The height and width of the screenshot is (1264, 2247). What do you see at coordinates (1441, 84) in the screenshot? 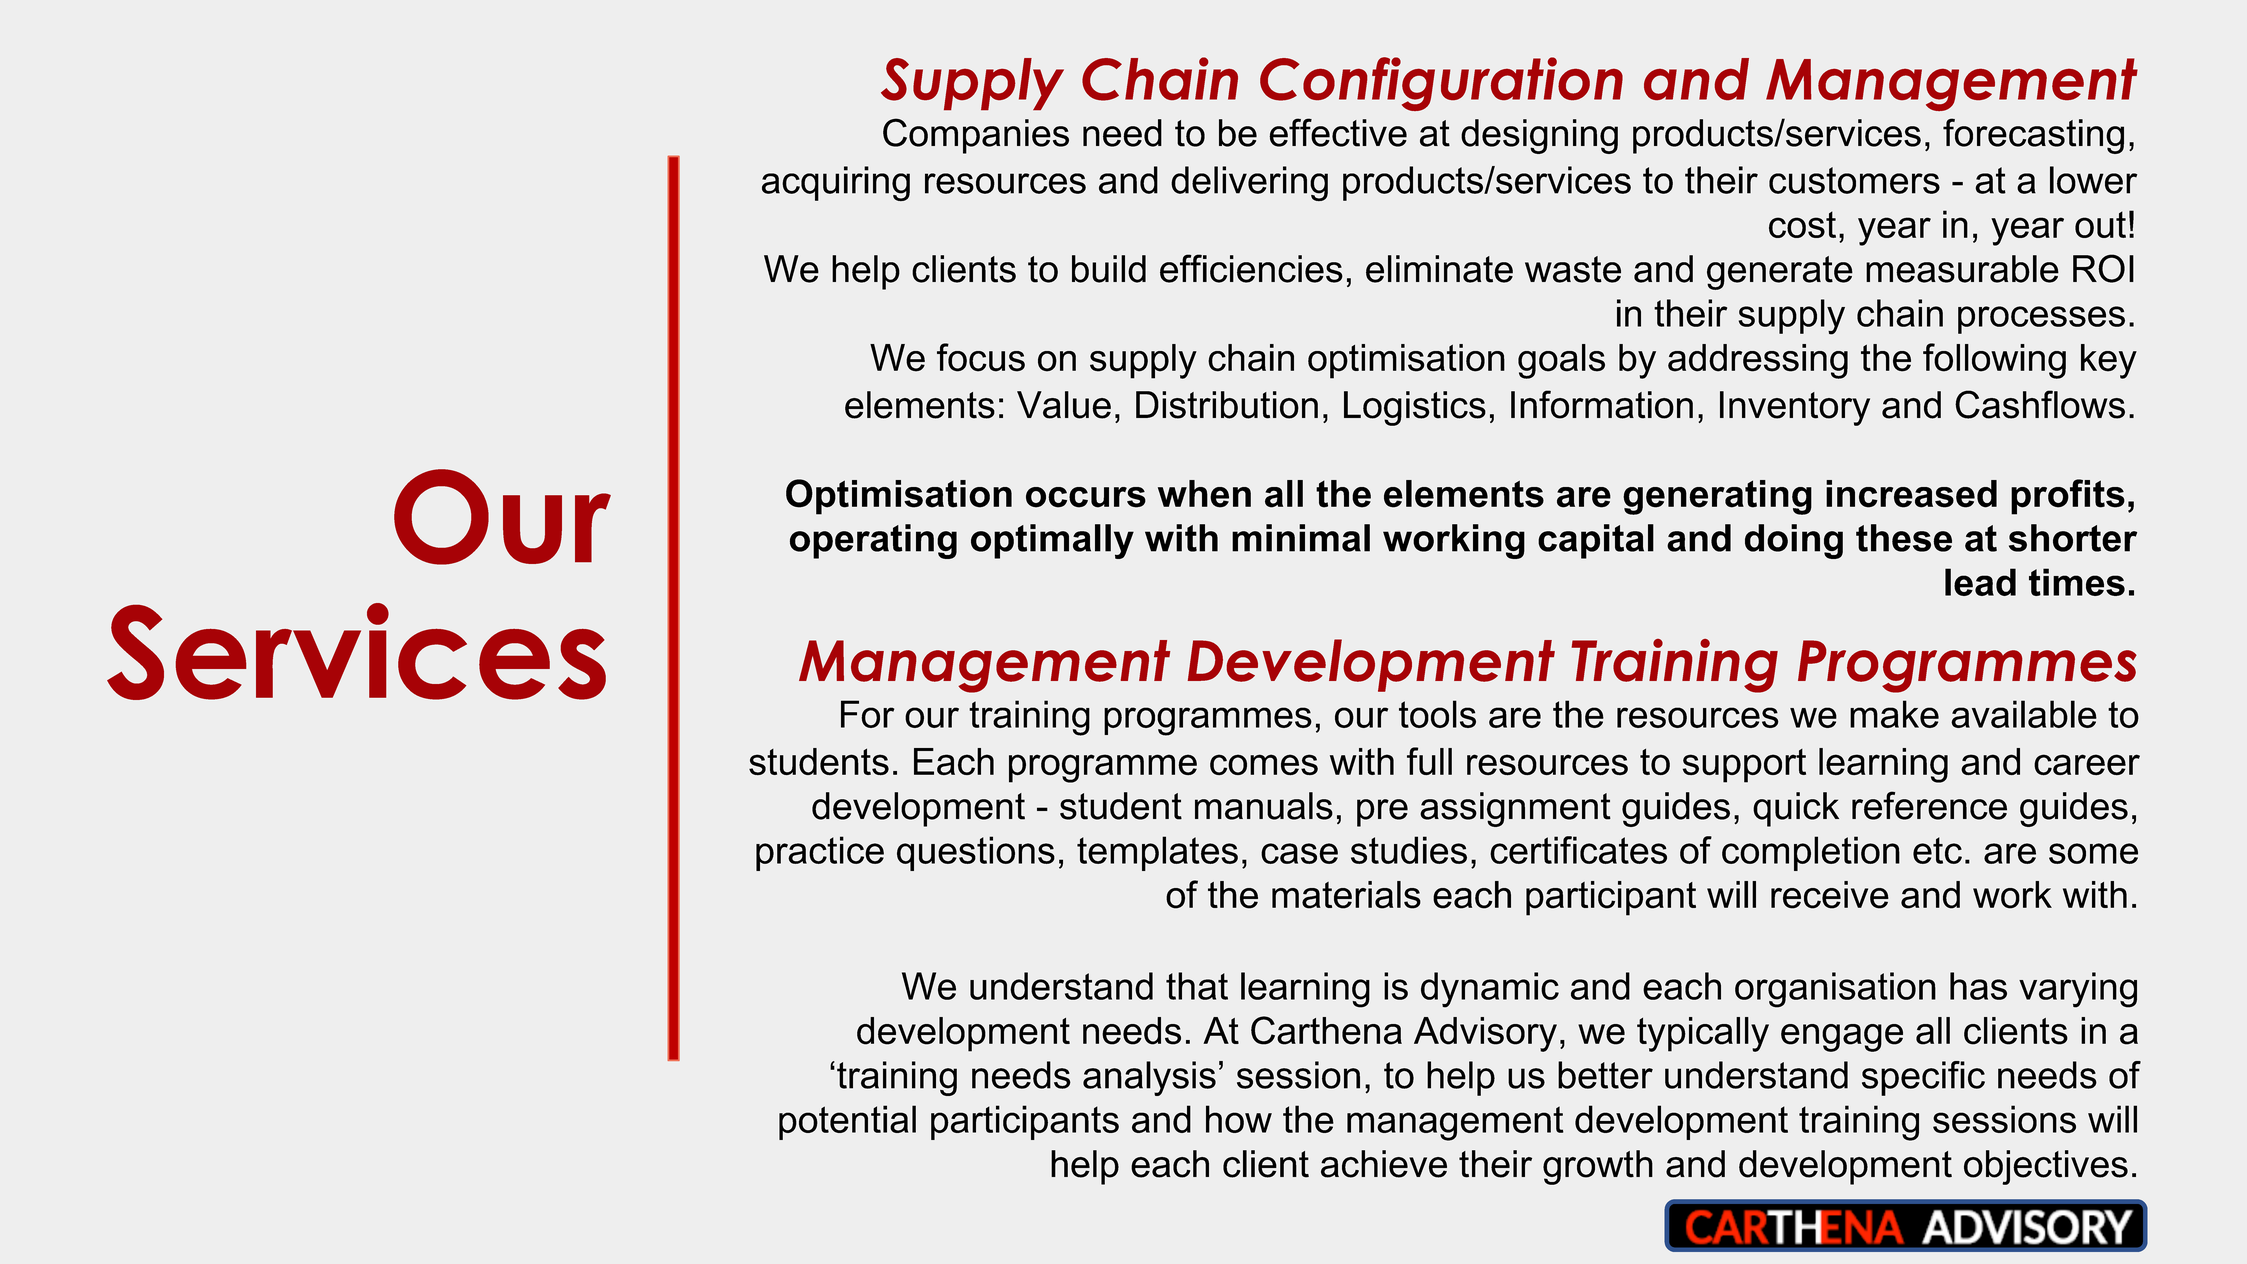
I see `Configuration` at bounding box center [1441, 84].
